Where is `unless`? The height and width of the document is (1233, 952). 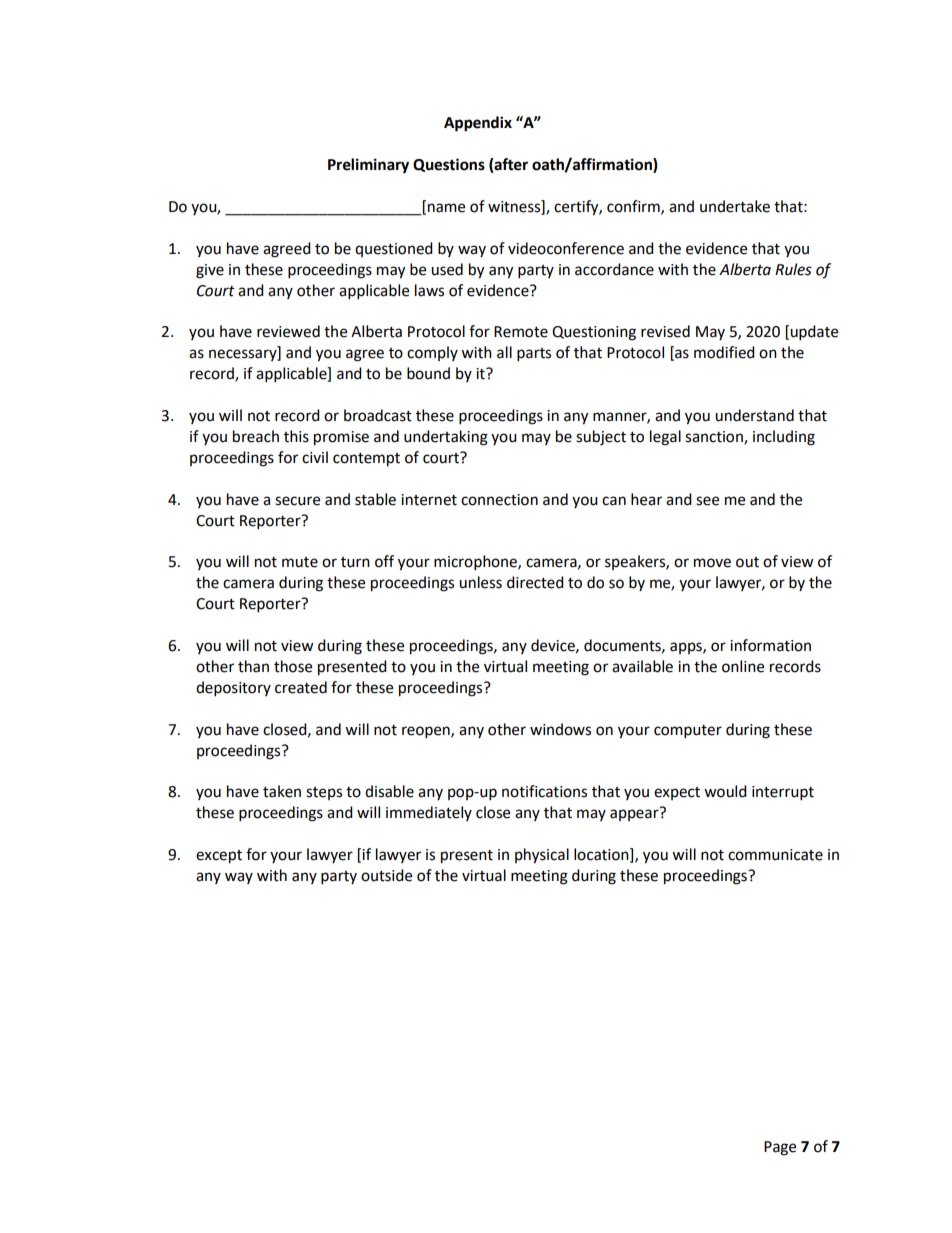
unless is located at coordinates (480, 582).
